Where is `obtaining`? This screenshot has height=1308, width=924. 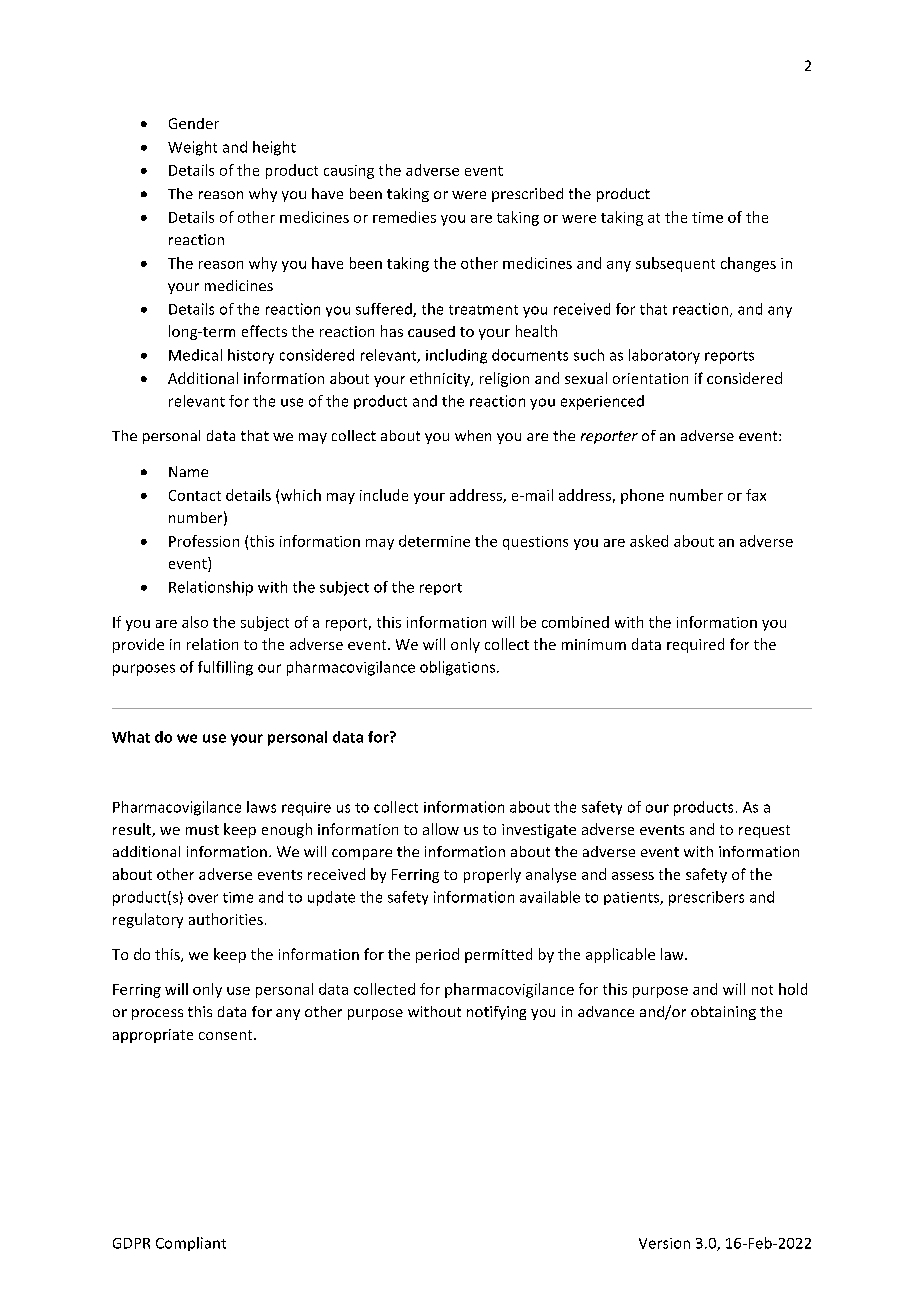
obtaining is located at coordinates (723, 1013).
